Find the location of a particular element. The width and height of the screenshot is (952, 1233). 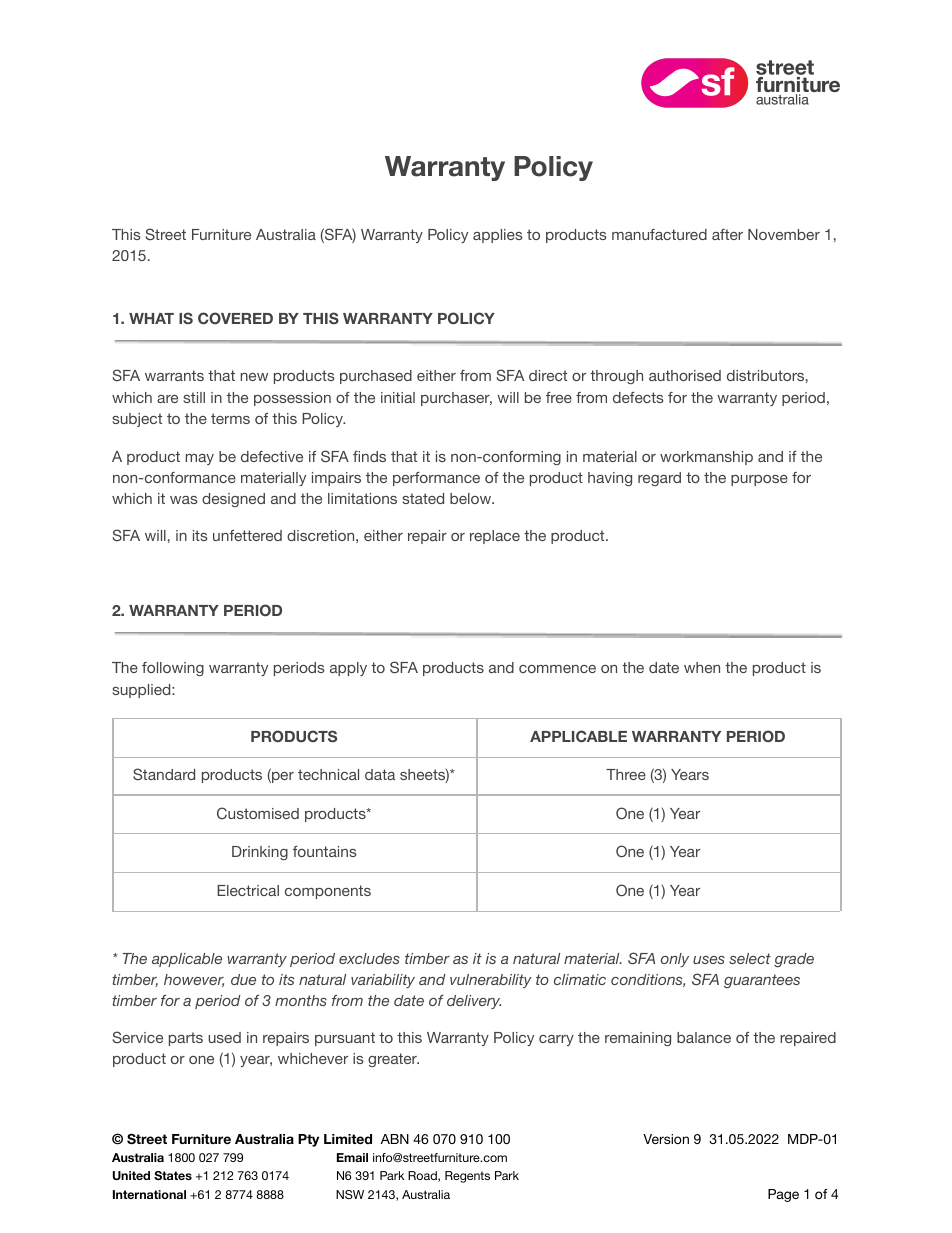

Three is located at coordinates (626, 774).
